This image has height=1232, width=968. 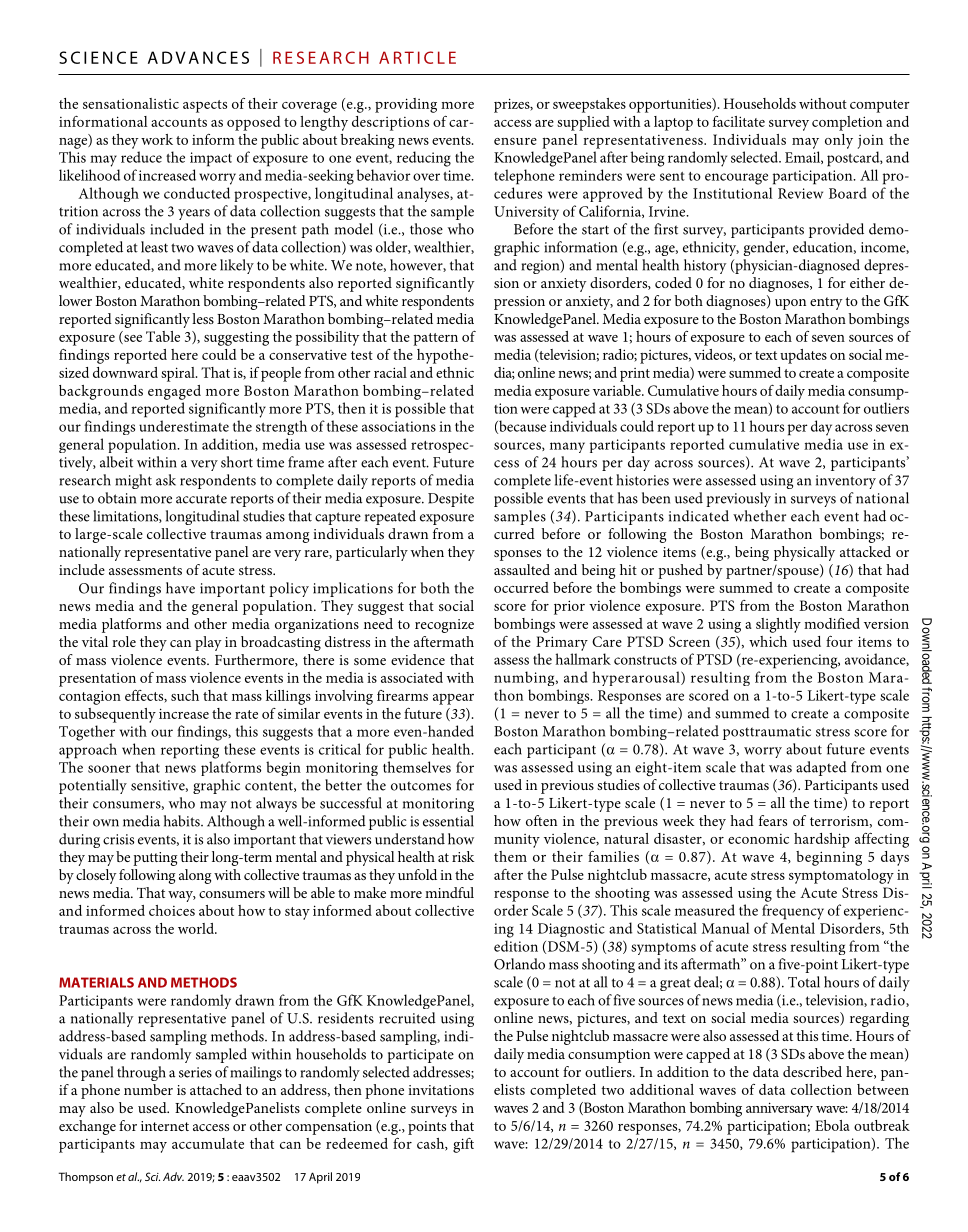 I want to click on gift, so click(x=463, y=1145).
